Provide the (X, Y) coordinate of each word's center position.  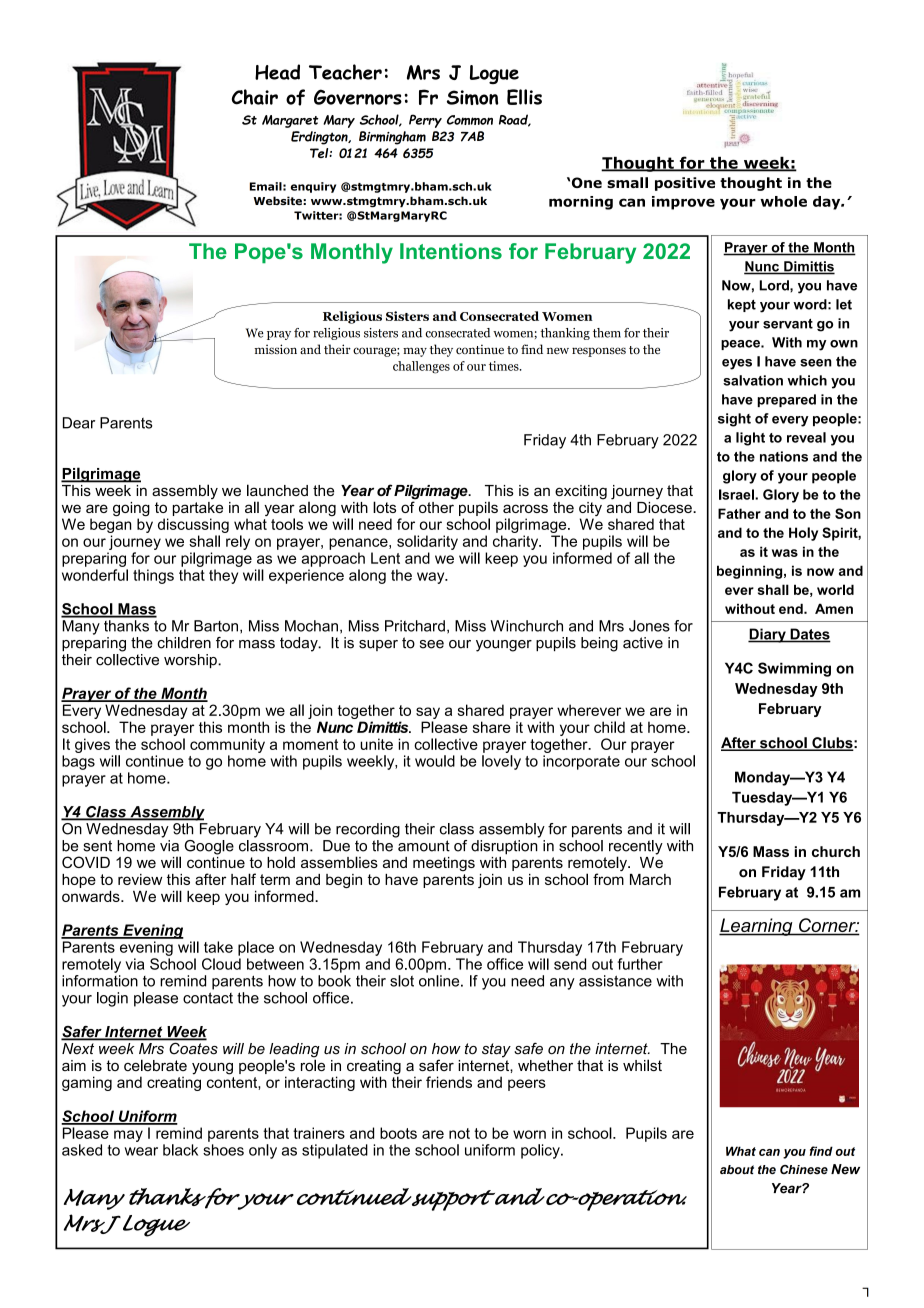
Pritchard (415, 626)
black (180, 1150)
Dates (809, 635)
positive (685, 184)
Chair (255, 97)
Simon (472, 97)
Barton (216, 626)
